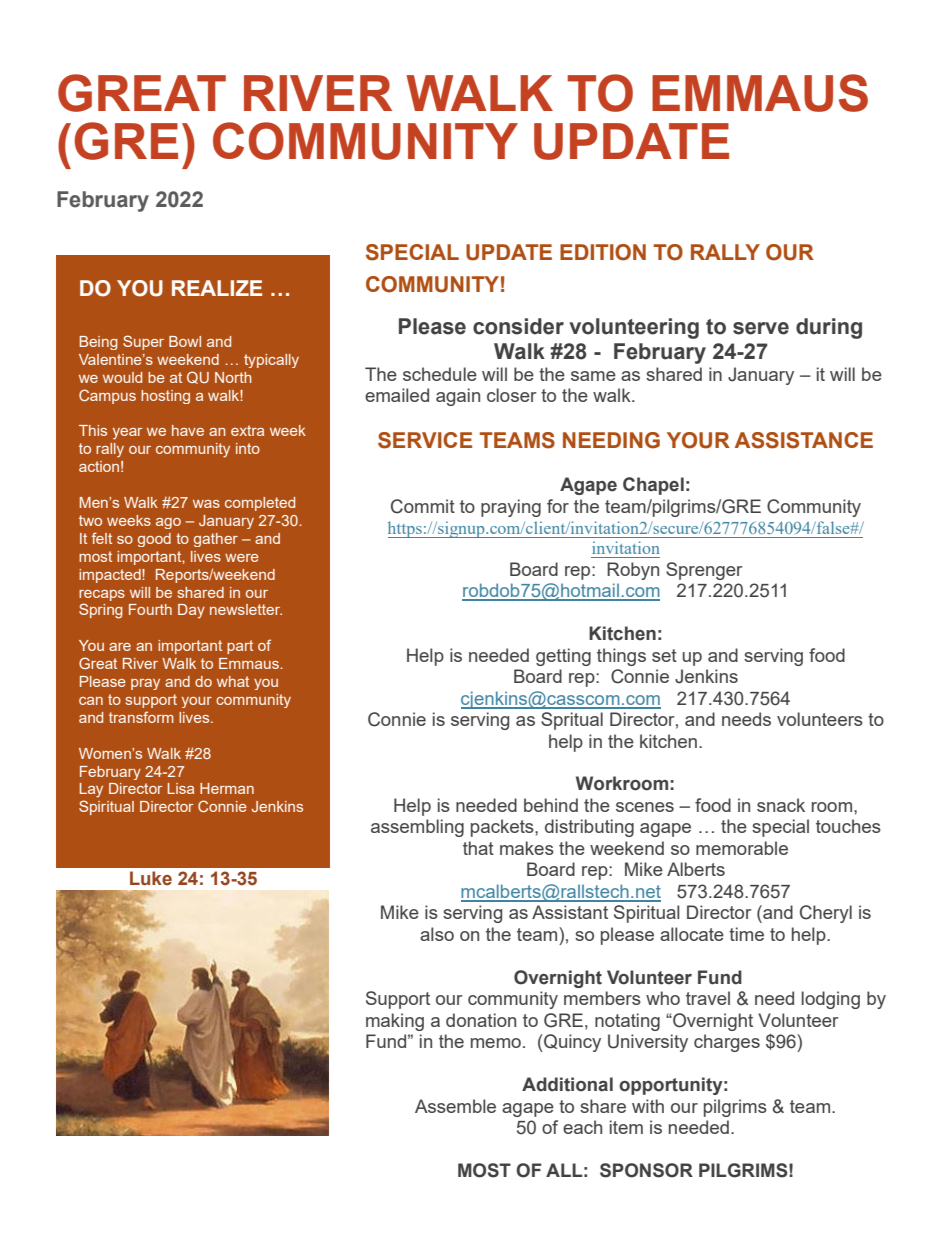 The width and height of the screenshot is (952, 1233). I want to click on packets, so click(503, 828).
